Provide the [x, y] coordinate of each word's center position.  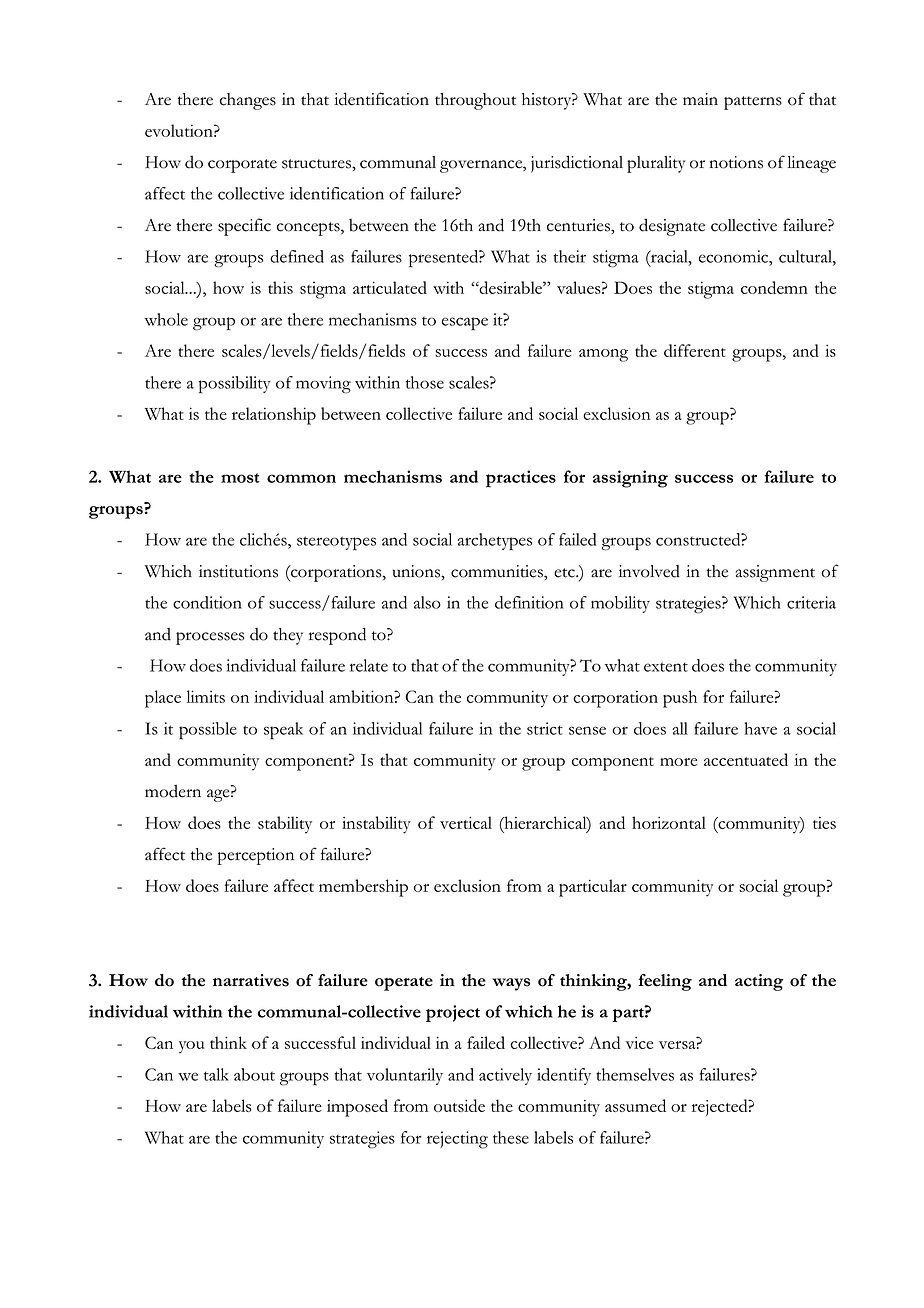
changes [248, 101]
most [240, 478]
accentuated [746, 759]
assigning [630, 479]
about [254, 1074]
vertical [466, 822]
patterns [753, 103]
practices [521, 479]
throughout [475, 101]
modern [173, 791]
